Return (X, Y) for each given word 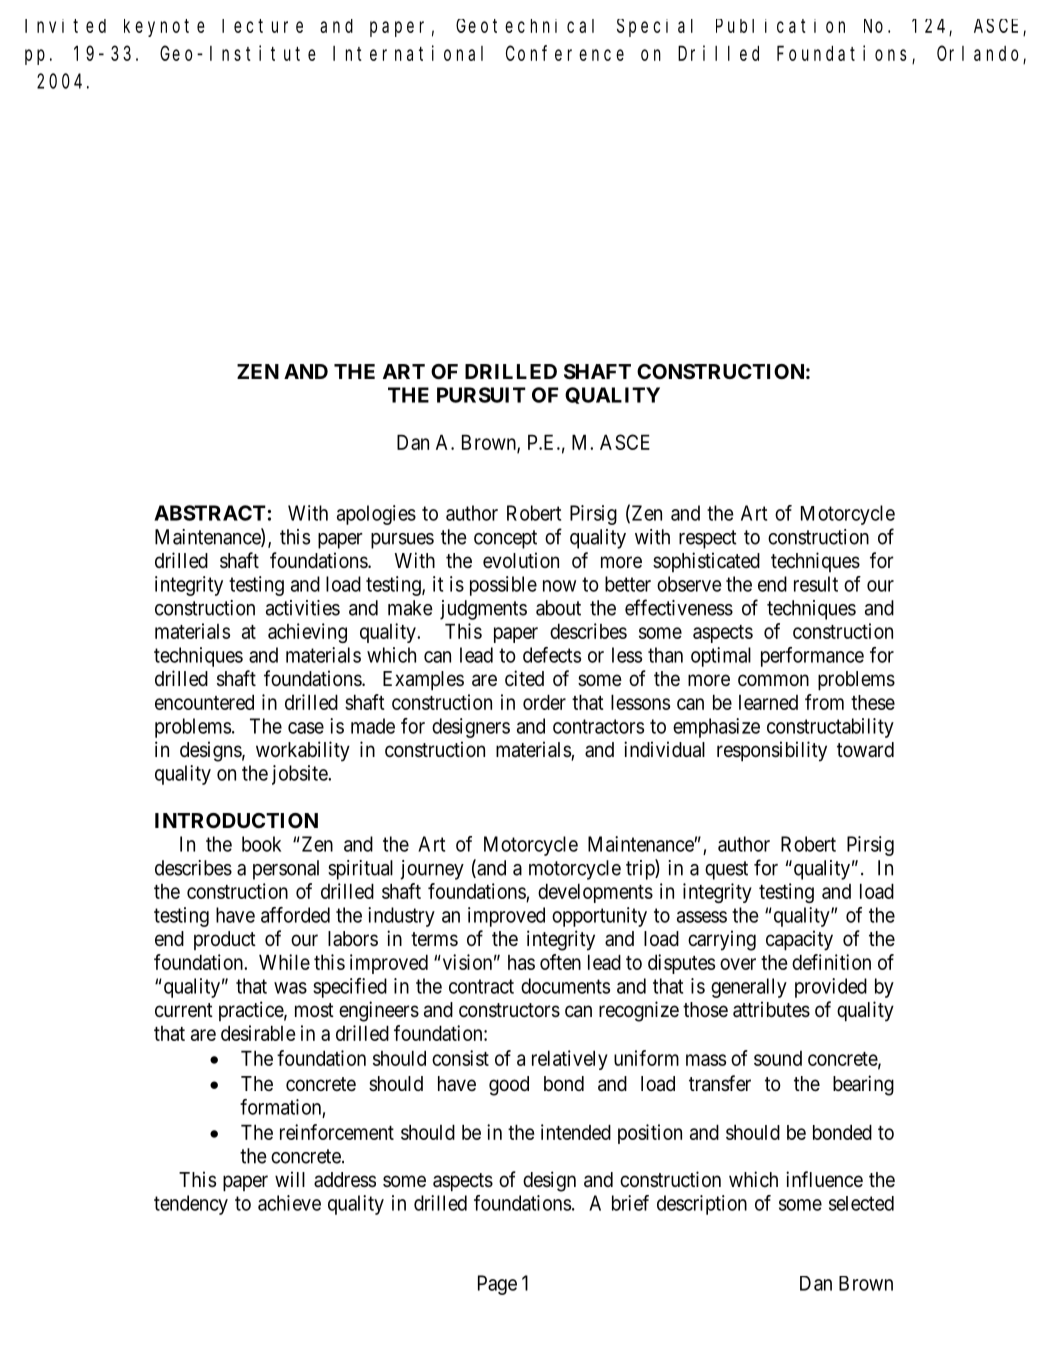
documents (565, 986)
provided (831, 988)
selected (861, 1203)
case (306, 728)
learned (768, 702)
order (544, 702)
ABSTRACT (211, 513)
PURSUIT (481, 395)
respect (708, 539)
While (284, 962)
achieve (289, 1203)
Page (497, 1285)
